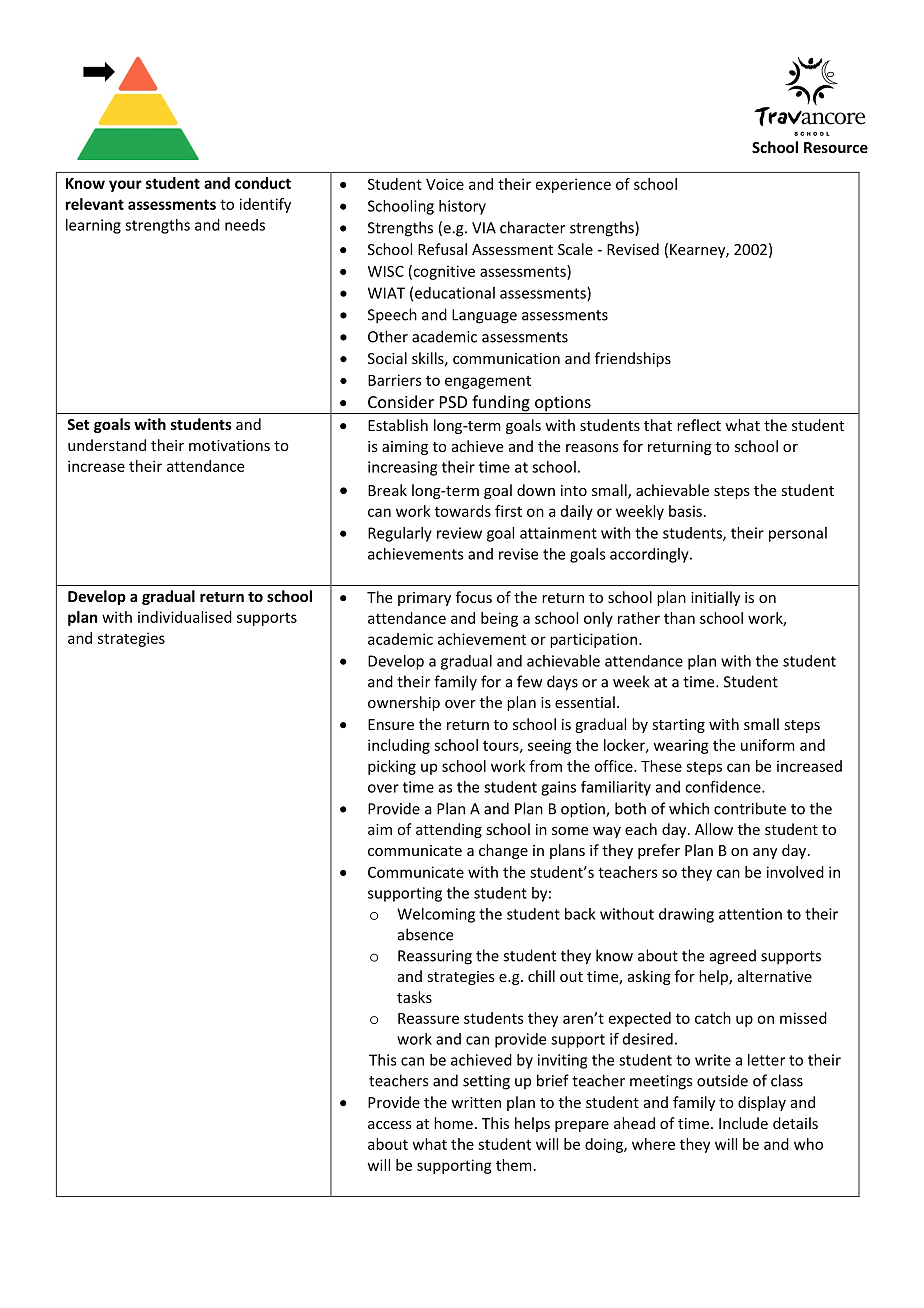  I want to click on reflect, so click(699, 425).
